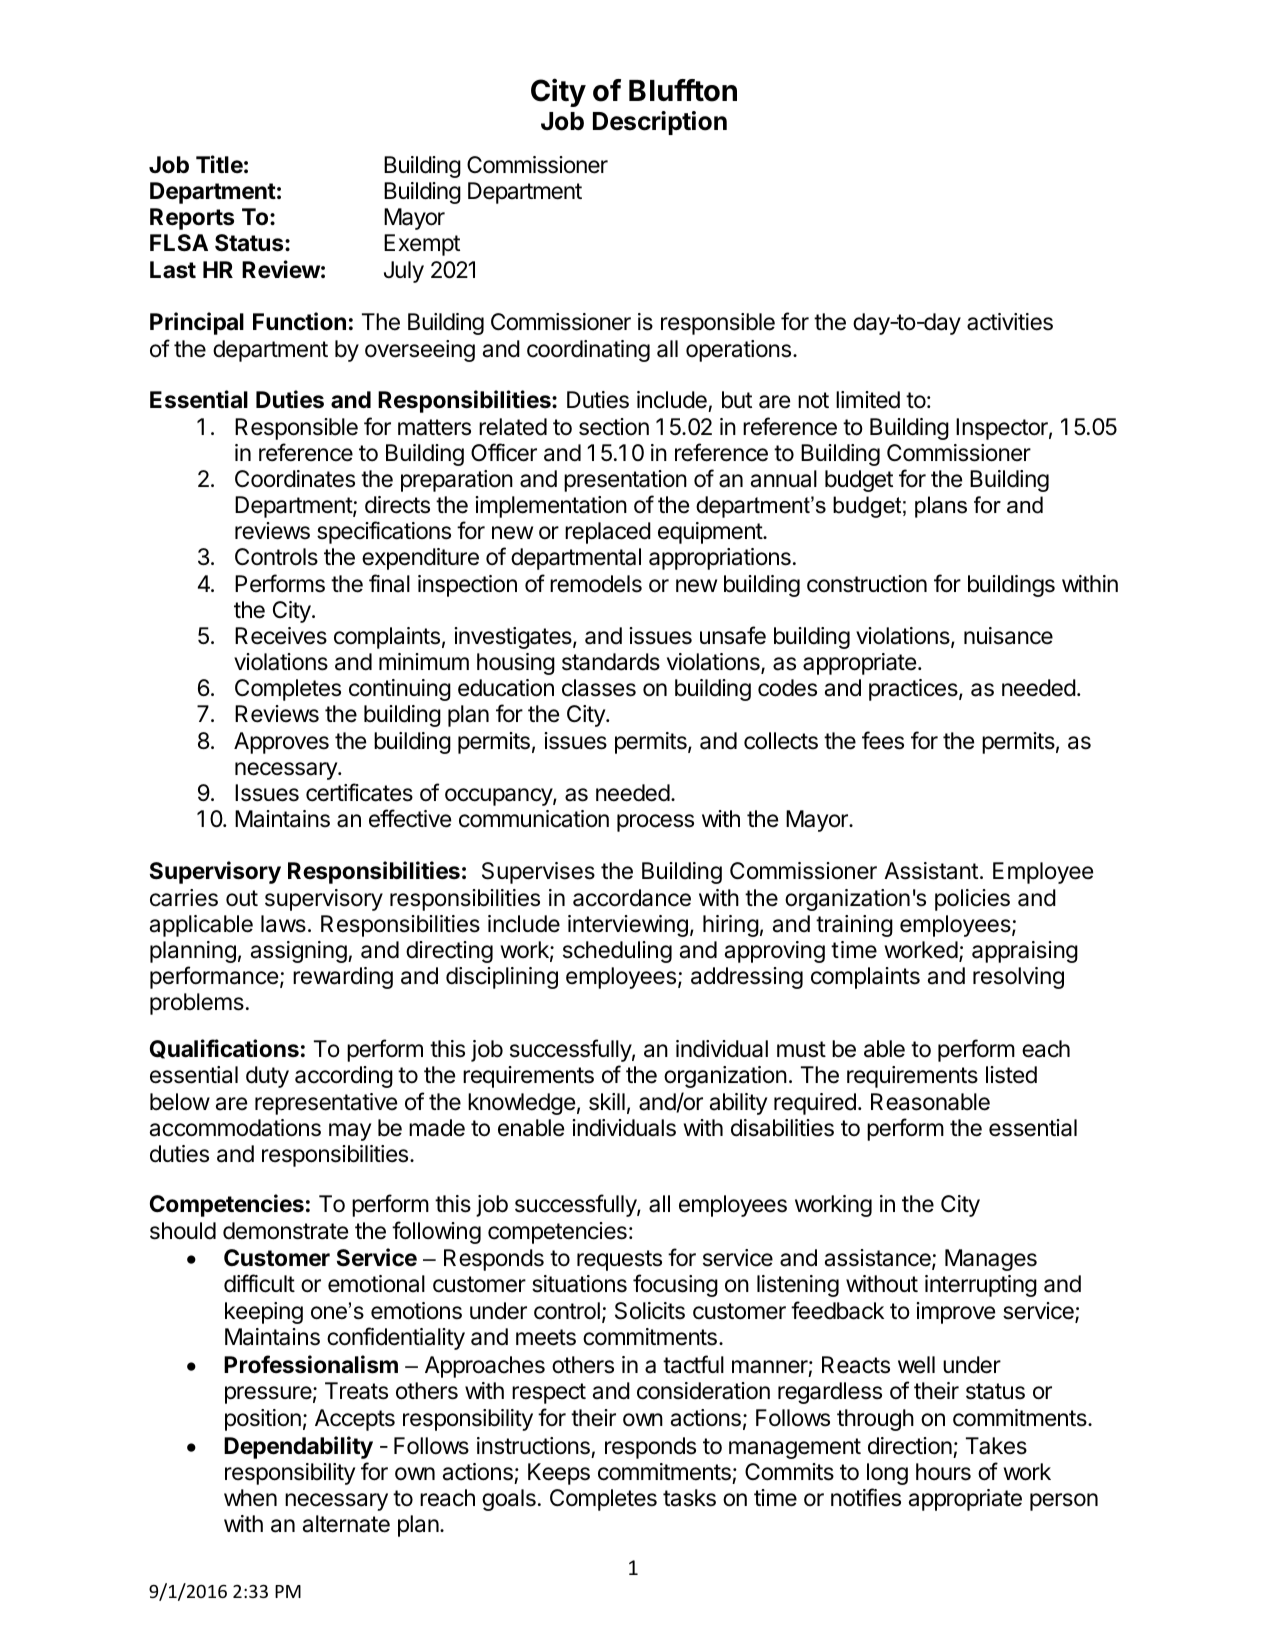  What do you see at coordinates (655, 823) in the document?
I see `process` at bounding box center [655, 823].
